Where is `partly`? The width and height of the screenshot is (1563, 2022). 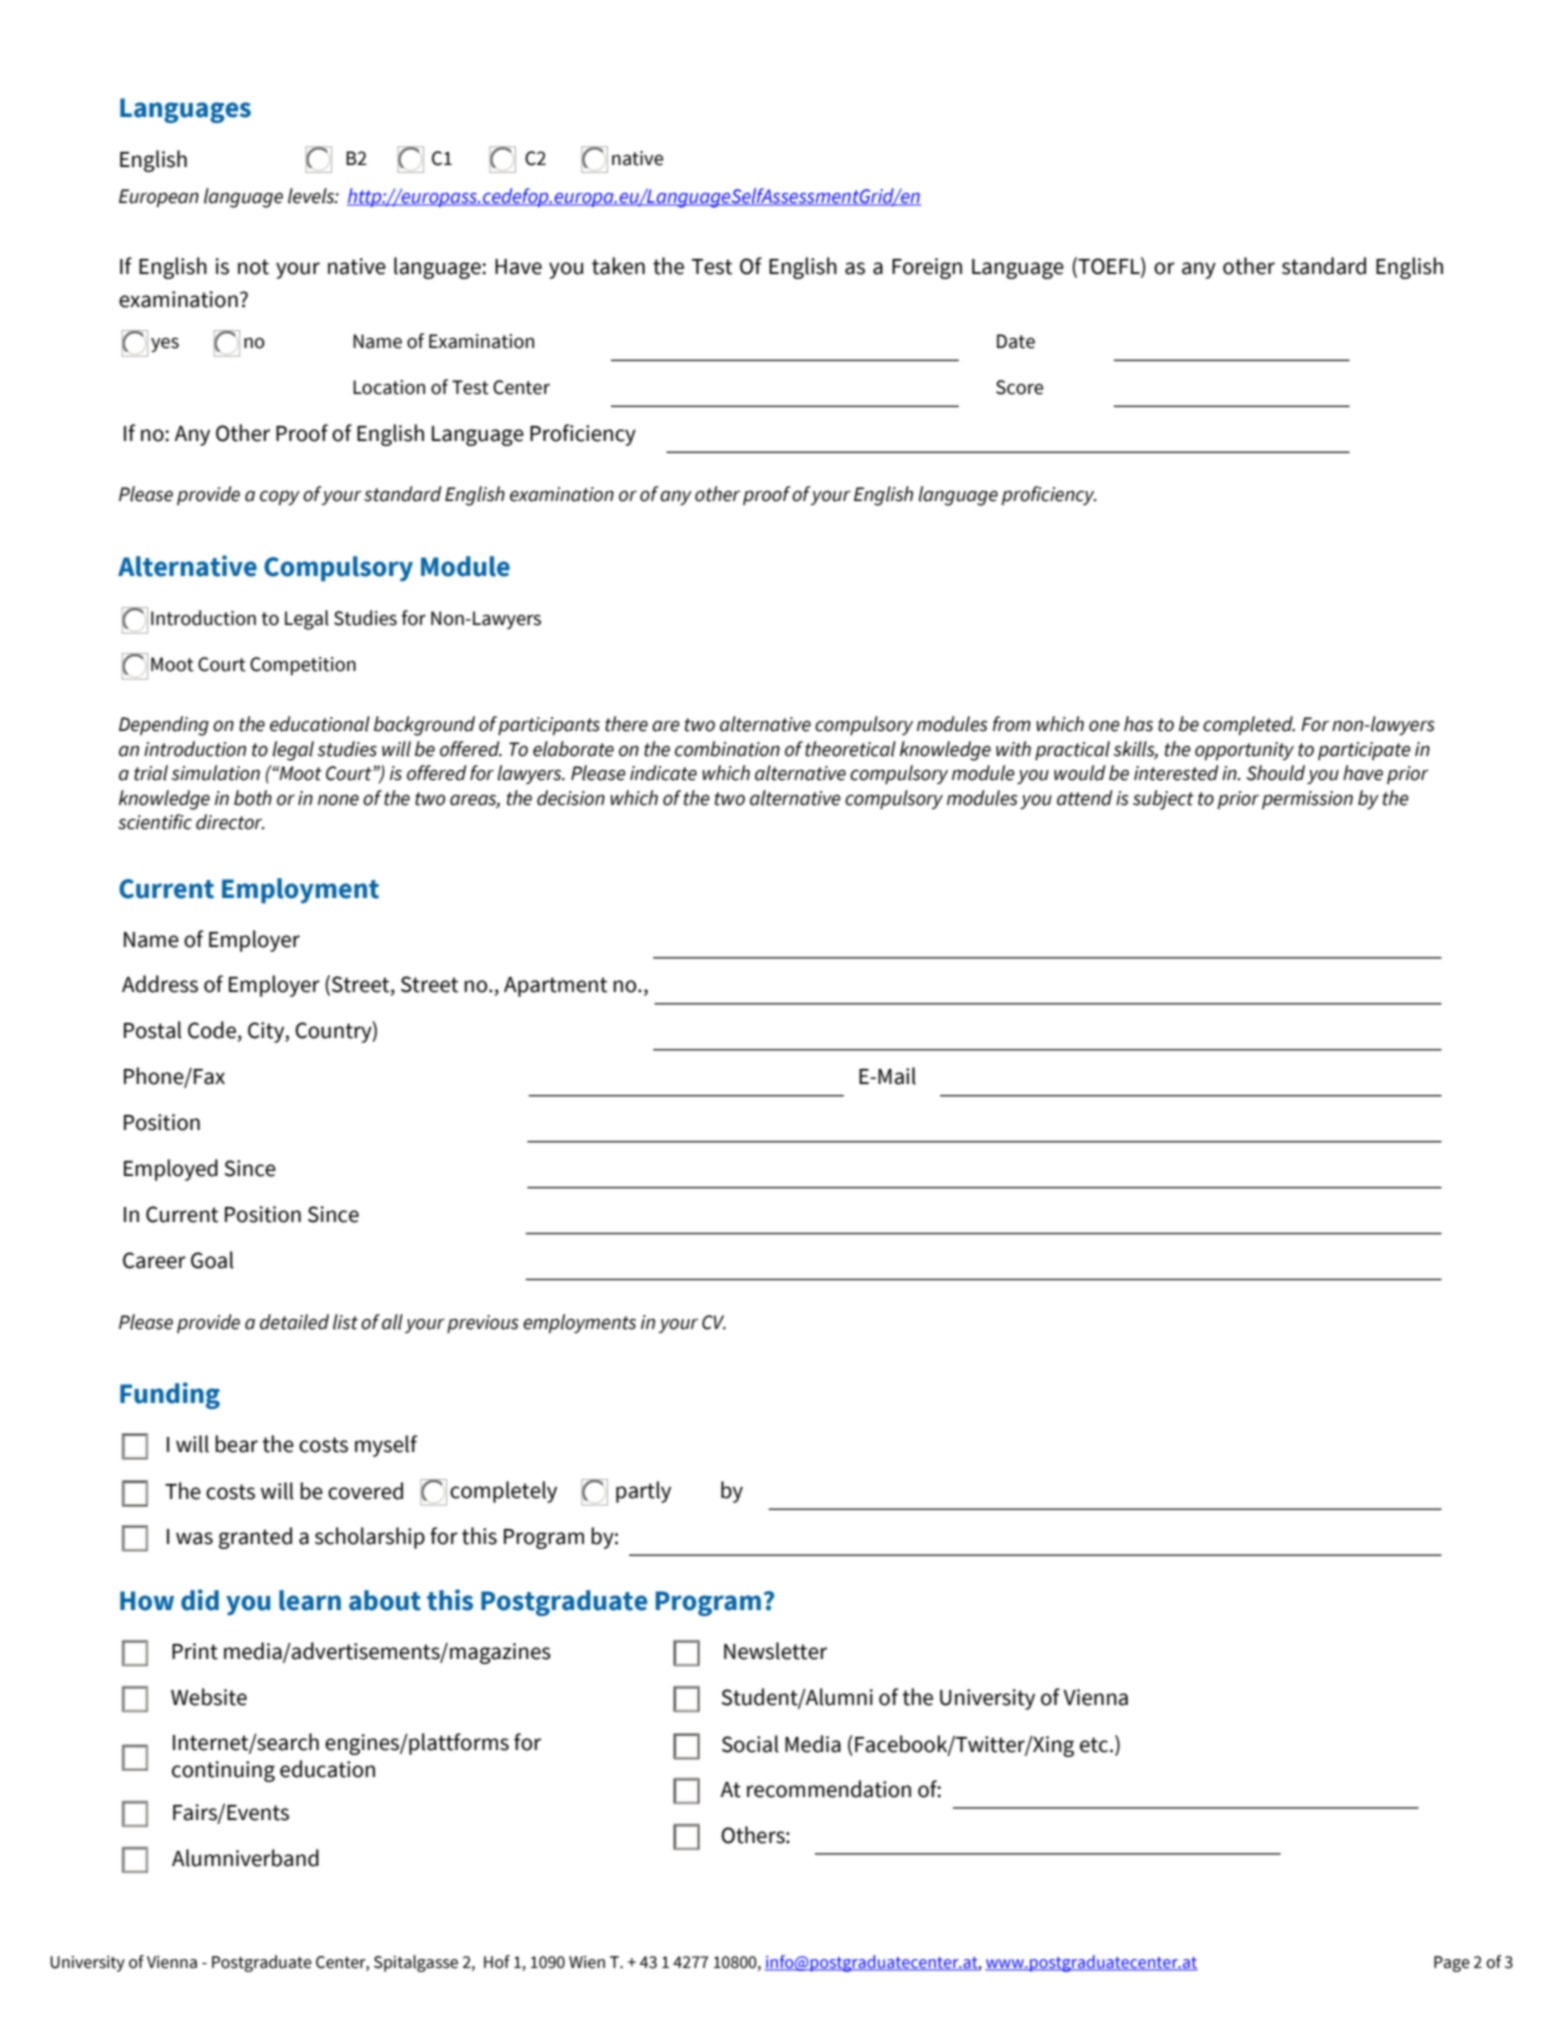 partly is located at coordinates (643, 1492).
